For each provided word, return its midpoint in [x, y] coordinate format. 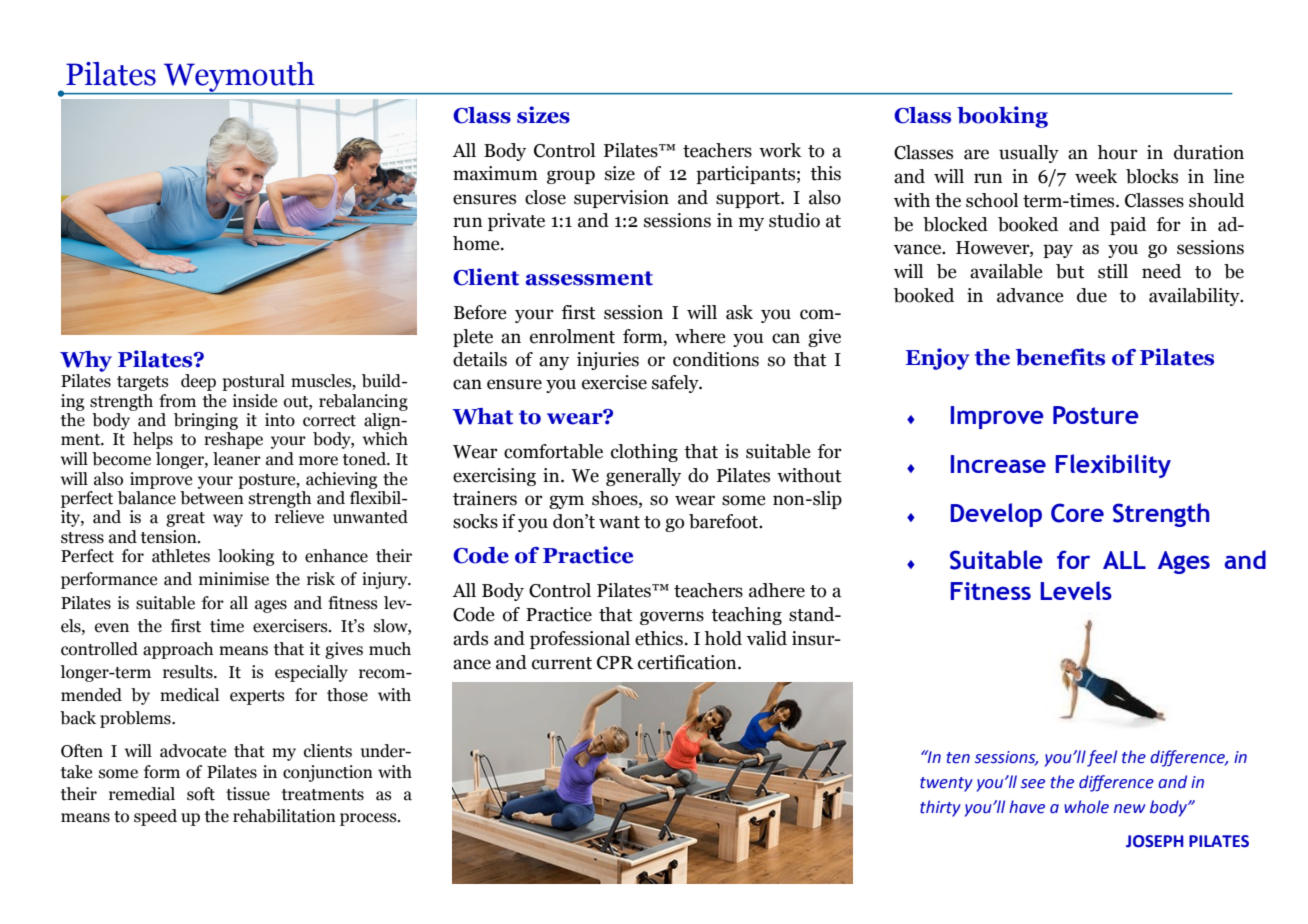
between [212, 496]
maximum [495, 173]
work [780, 150]
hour [1117, 152]
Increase [998, 464]
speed [155, 817]
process [369, 819]
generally [643, 477]
